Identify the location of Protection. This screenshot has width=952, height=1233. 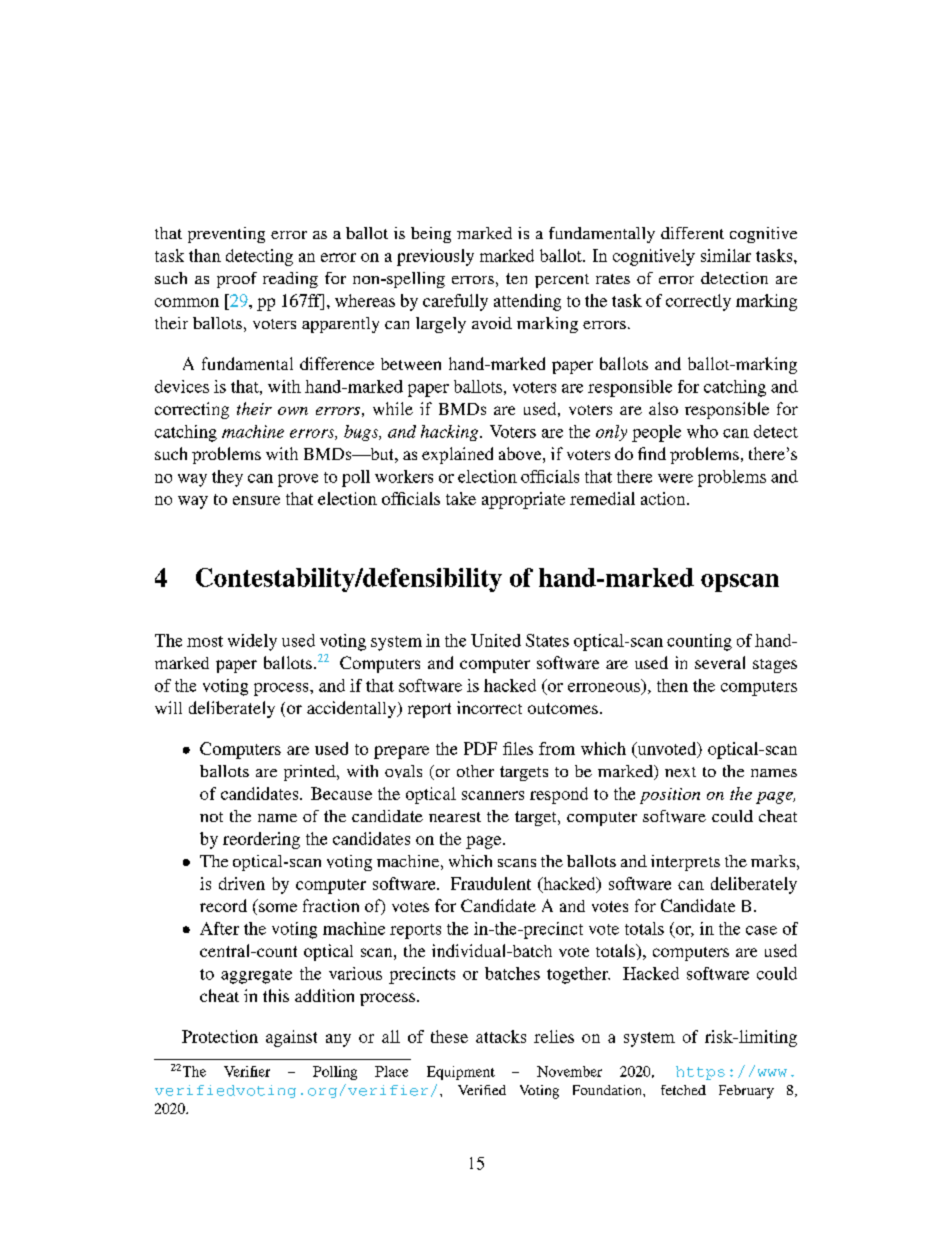
(220, 1036).
